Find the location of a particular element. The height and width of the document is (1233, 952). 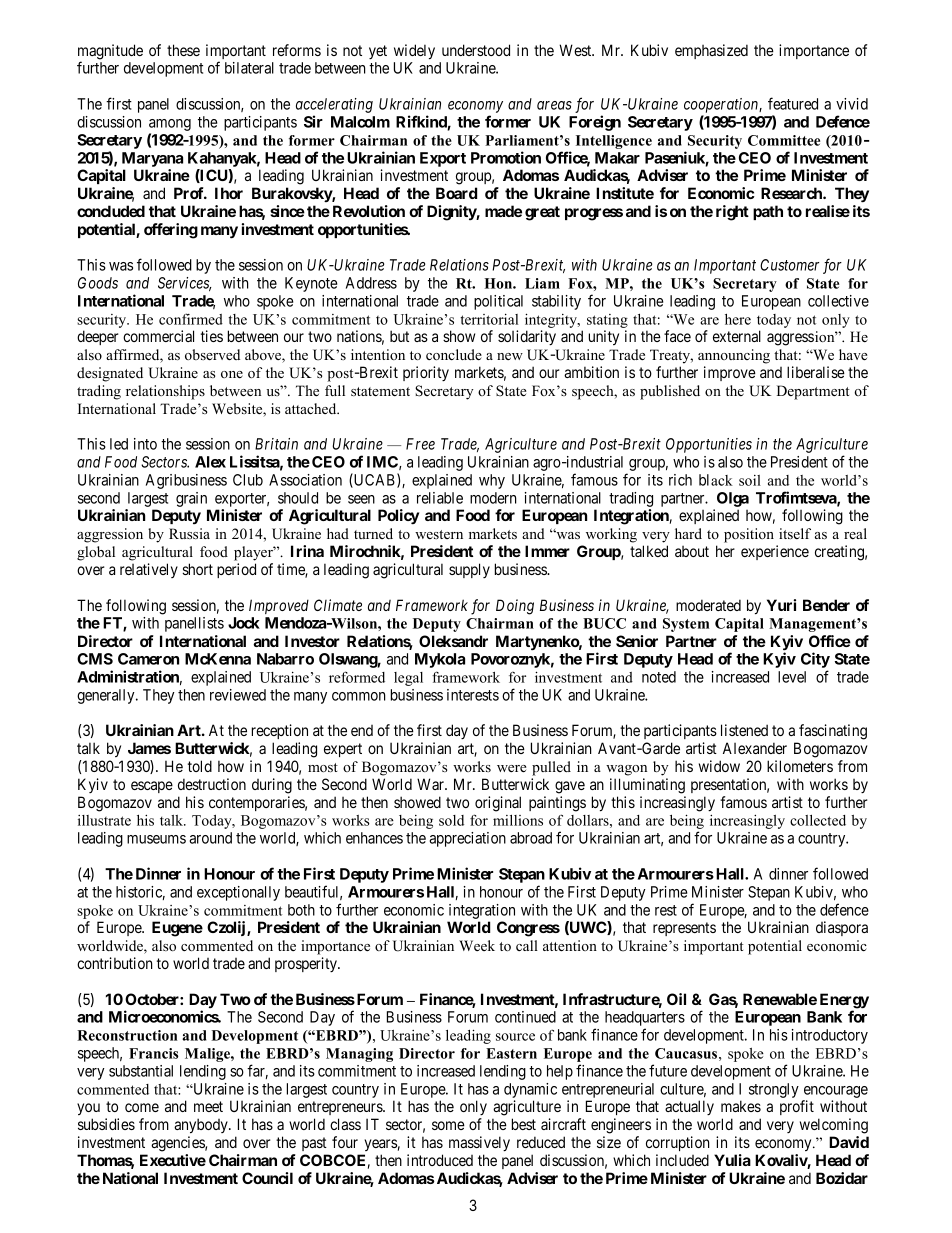

Executive is located at coordinates (173, 1160).
